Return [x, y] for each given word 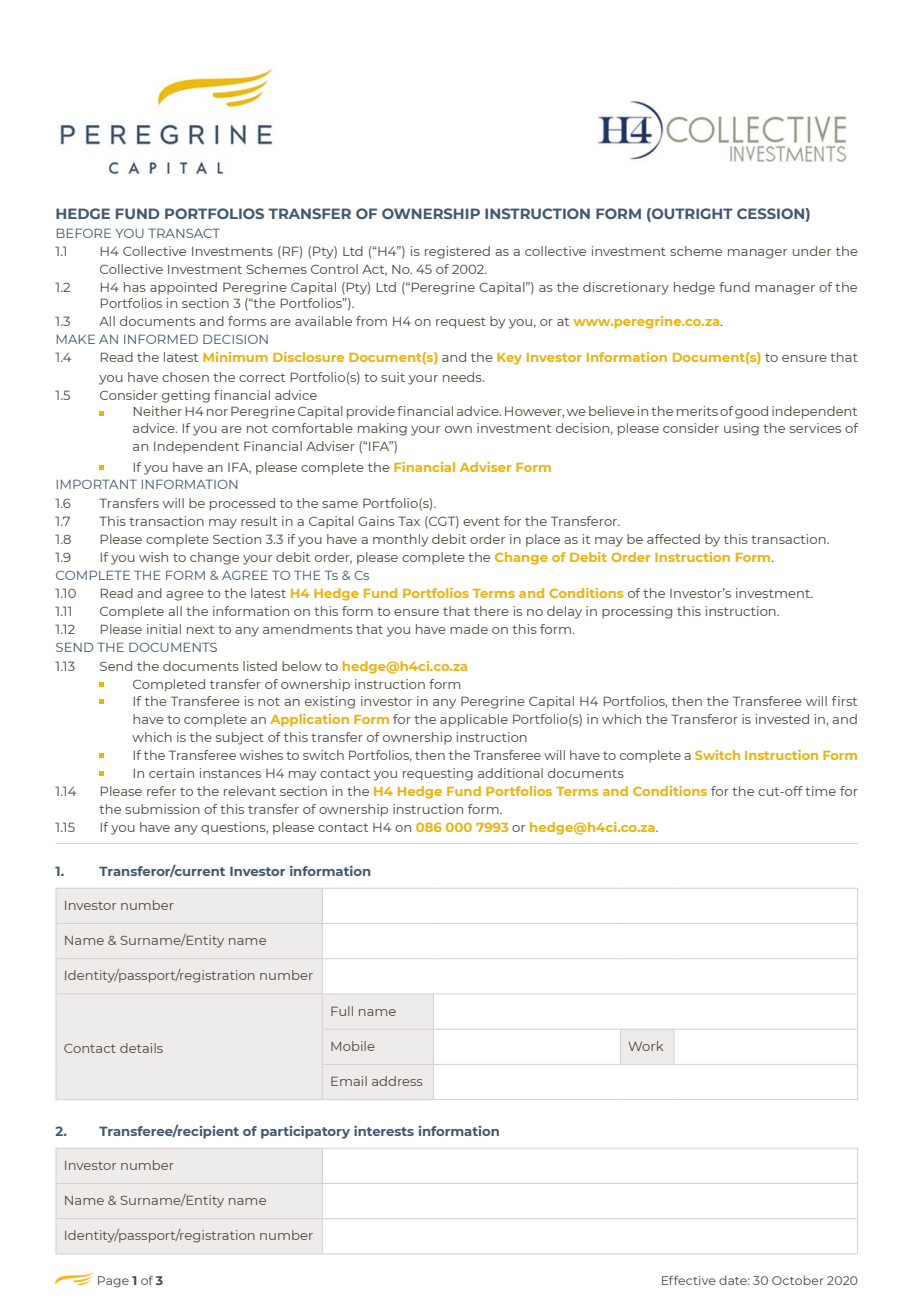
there [491, 611]
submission [162, 809]
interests [384, 1131]
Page [113, 1282]
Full [342, 1011]
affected [673, 539]
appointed [183, 288]
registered [457, 252]
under [812, 251]
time [820, 791]
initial [164, 629]
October [798, 1280]
